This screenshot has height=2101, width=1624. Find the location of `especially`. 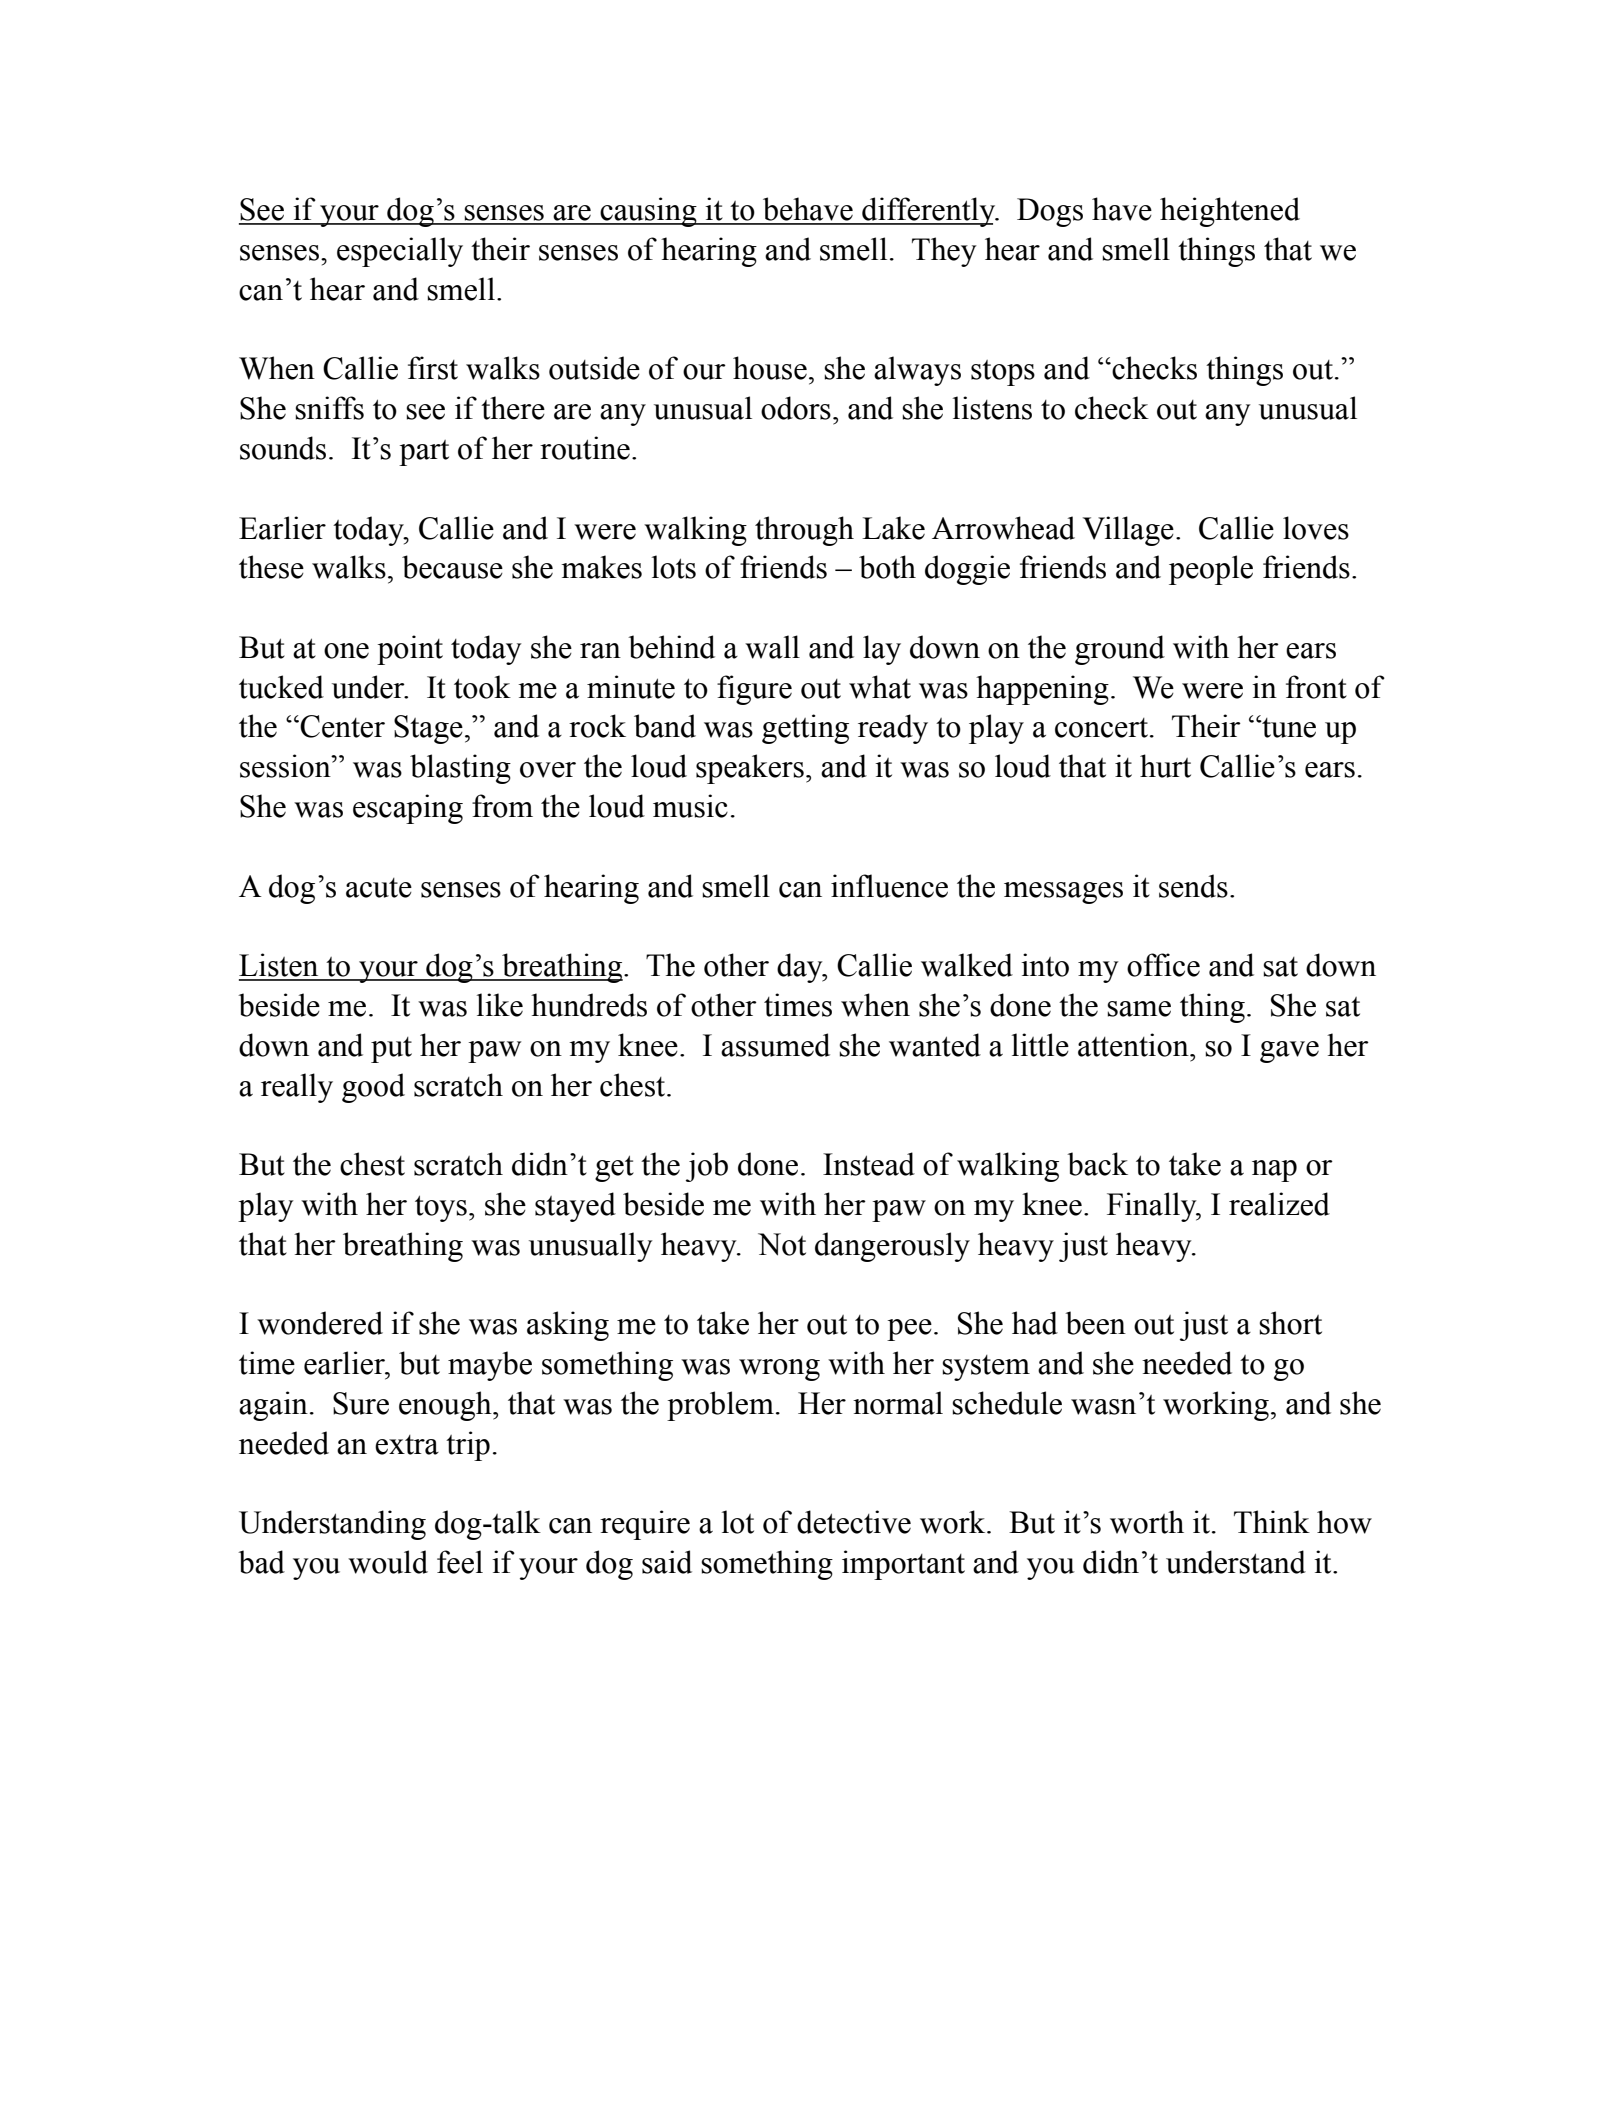

especially is located at coordinates (400, 252).
